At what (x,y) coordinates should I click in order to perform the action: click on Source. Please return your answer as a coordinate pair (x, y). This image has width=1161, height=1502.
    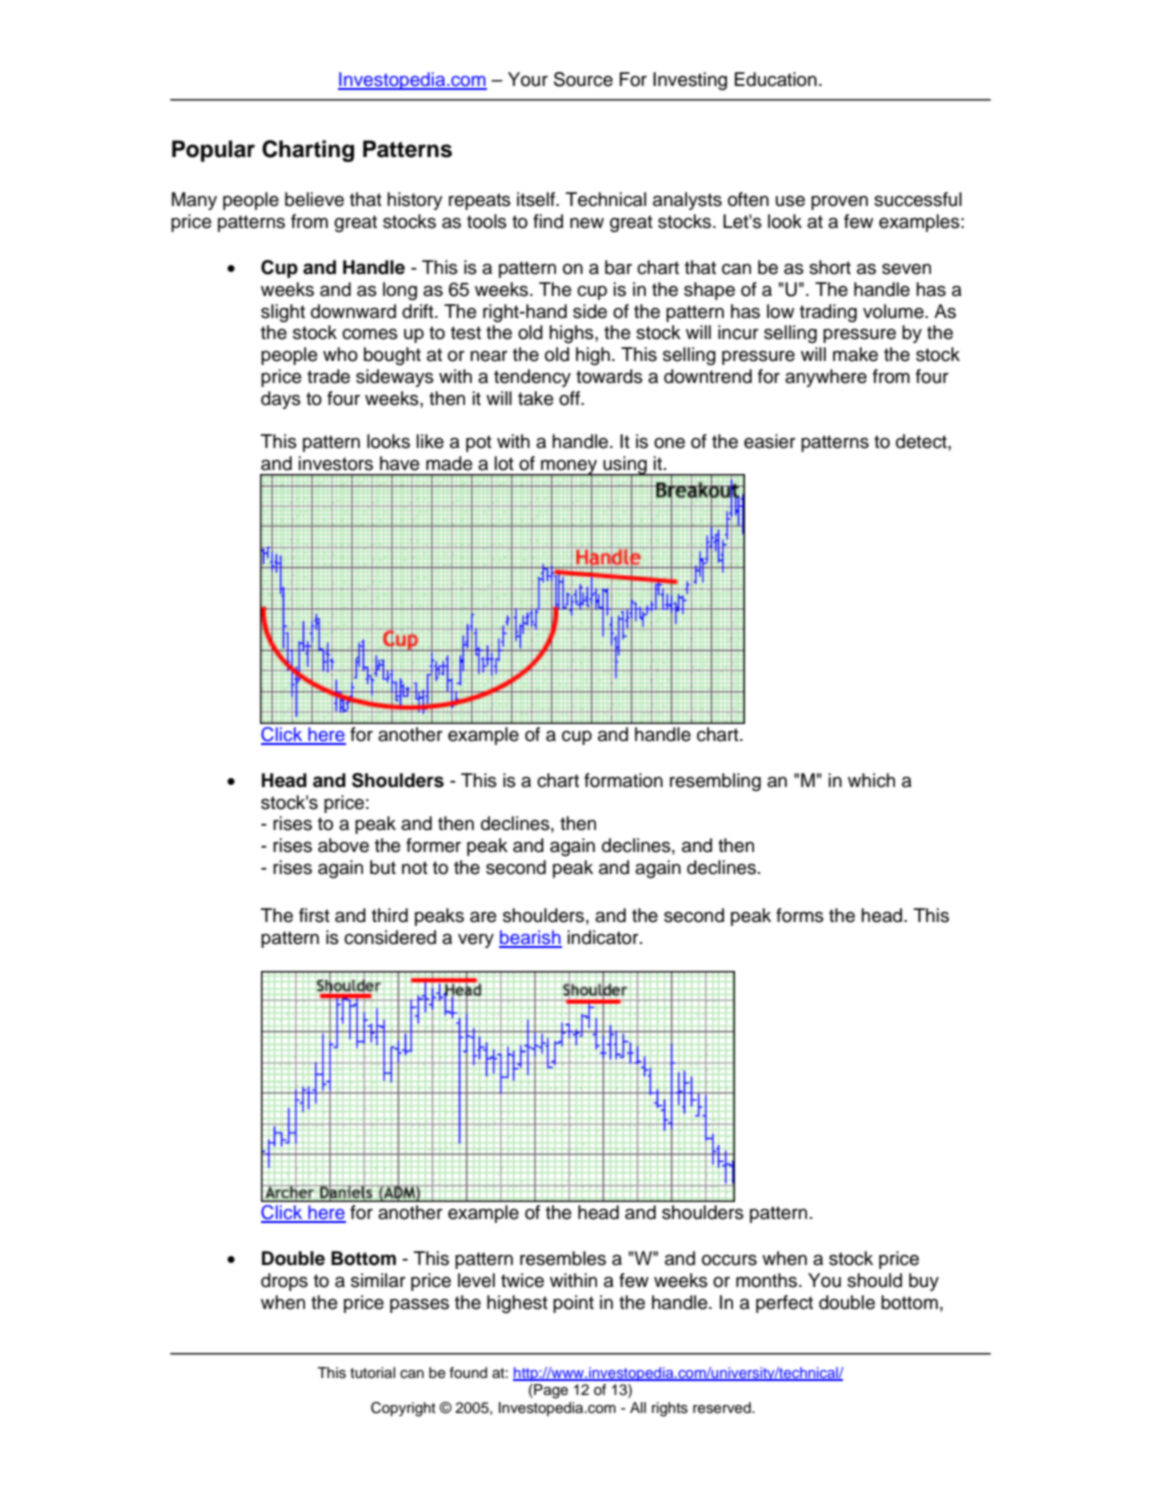
    Looking at the image, I should click on (583, 79).
